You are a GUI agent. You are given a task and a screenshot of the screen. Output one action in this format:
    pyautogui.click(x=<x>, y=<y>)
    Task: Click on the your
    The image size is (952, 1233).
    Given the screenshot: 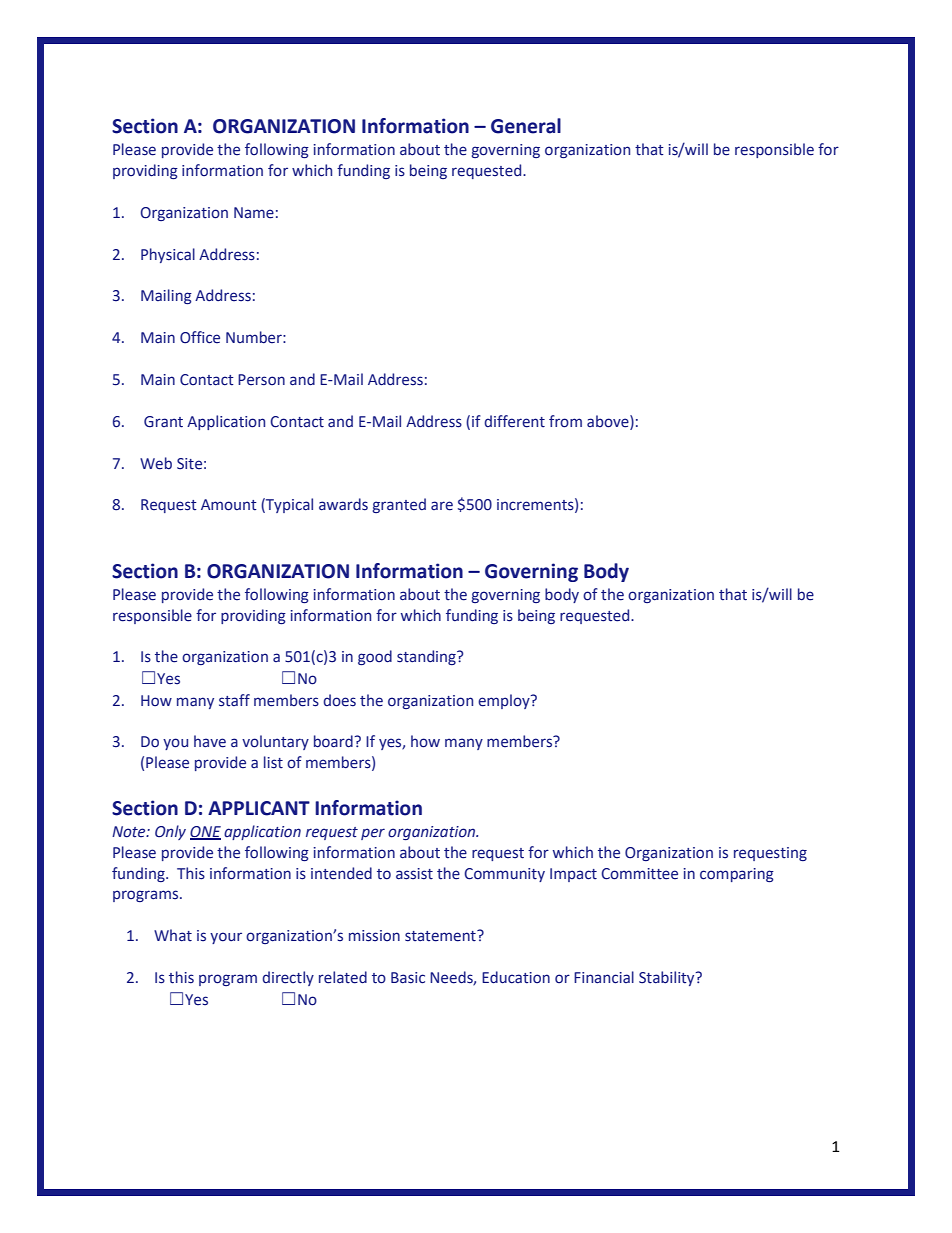 What is the action you would take?
    pyautogui.click(x=226, y=938)
